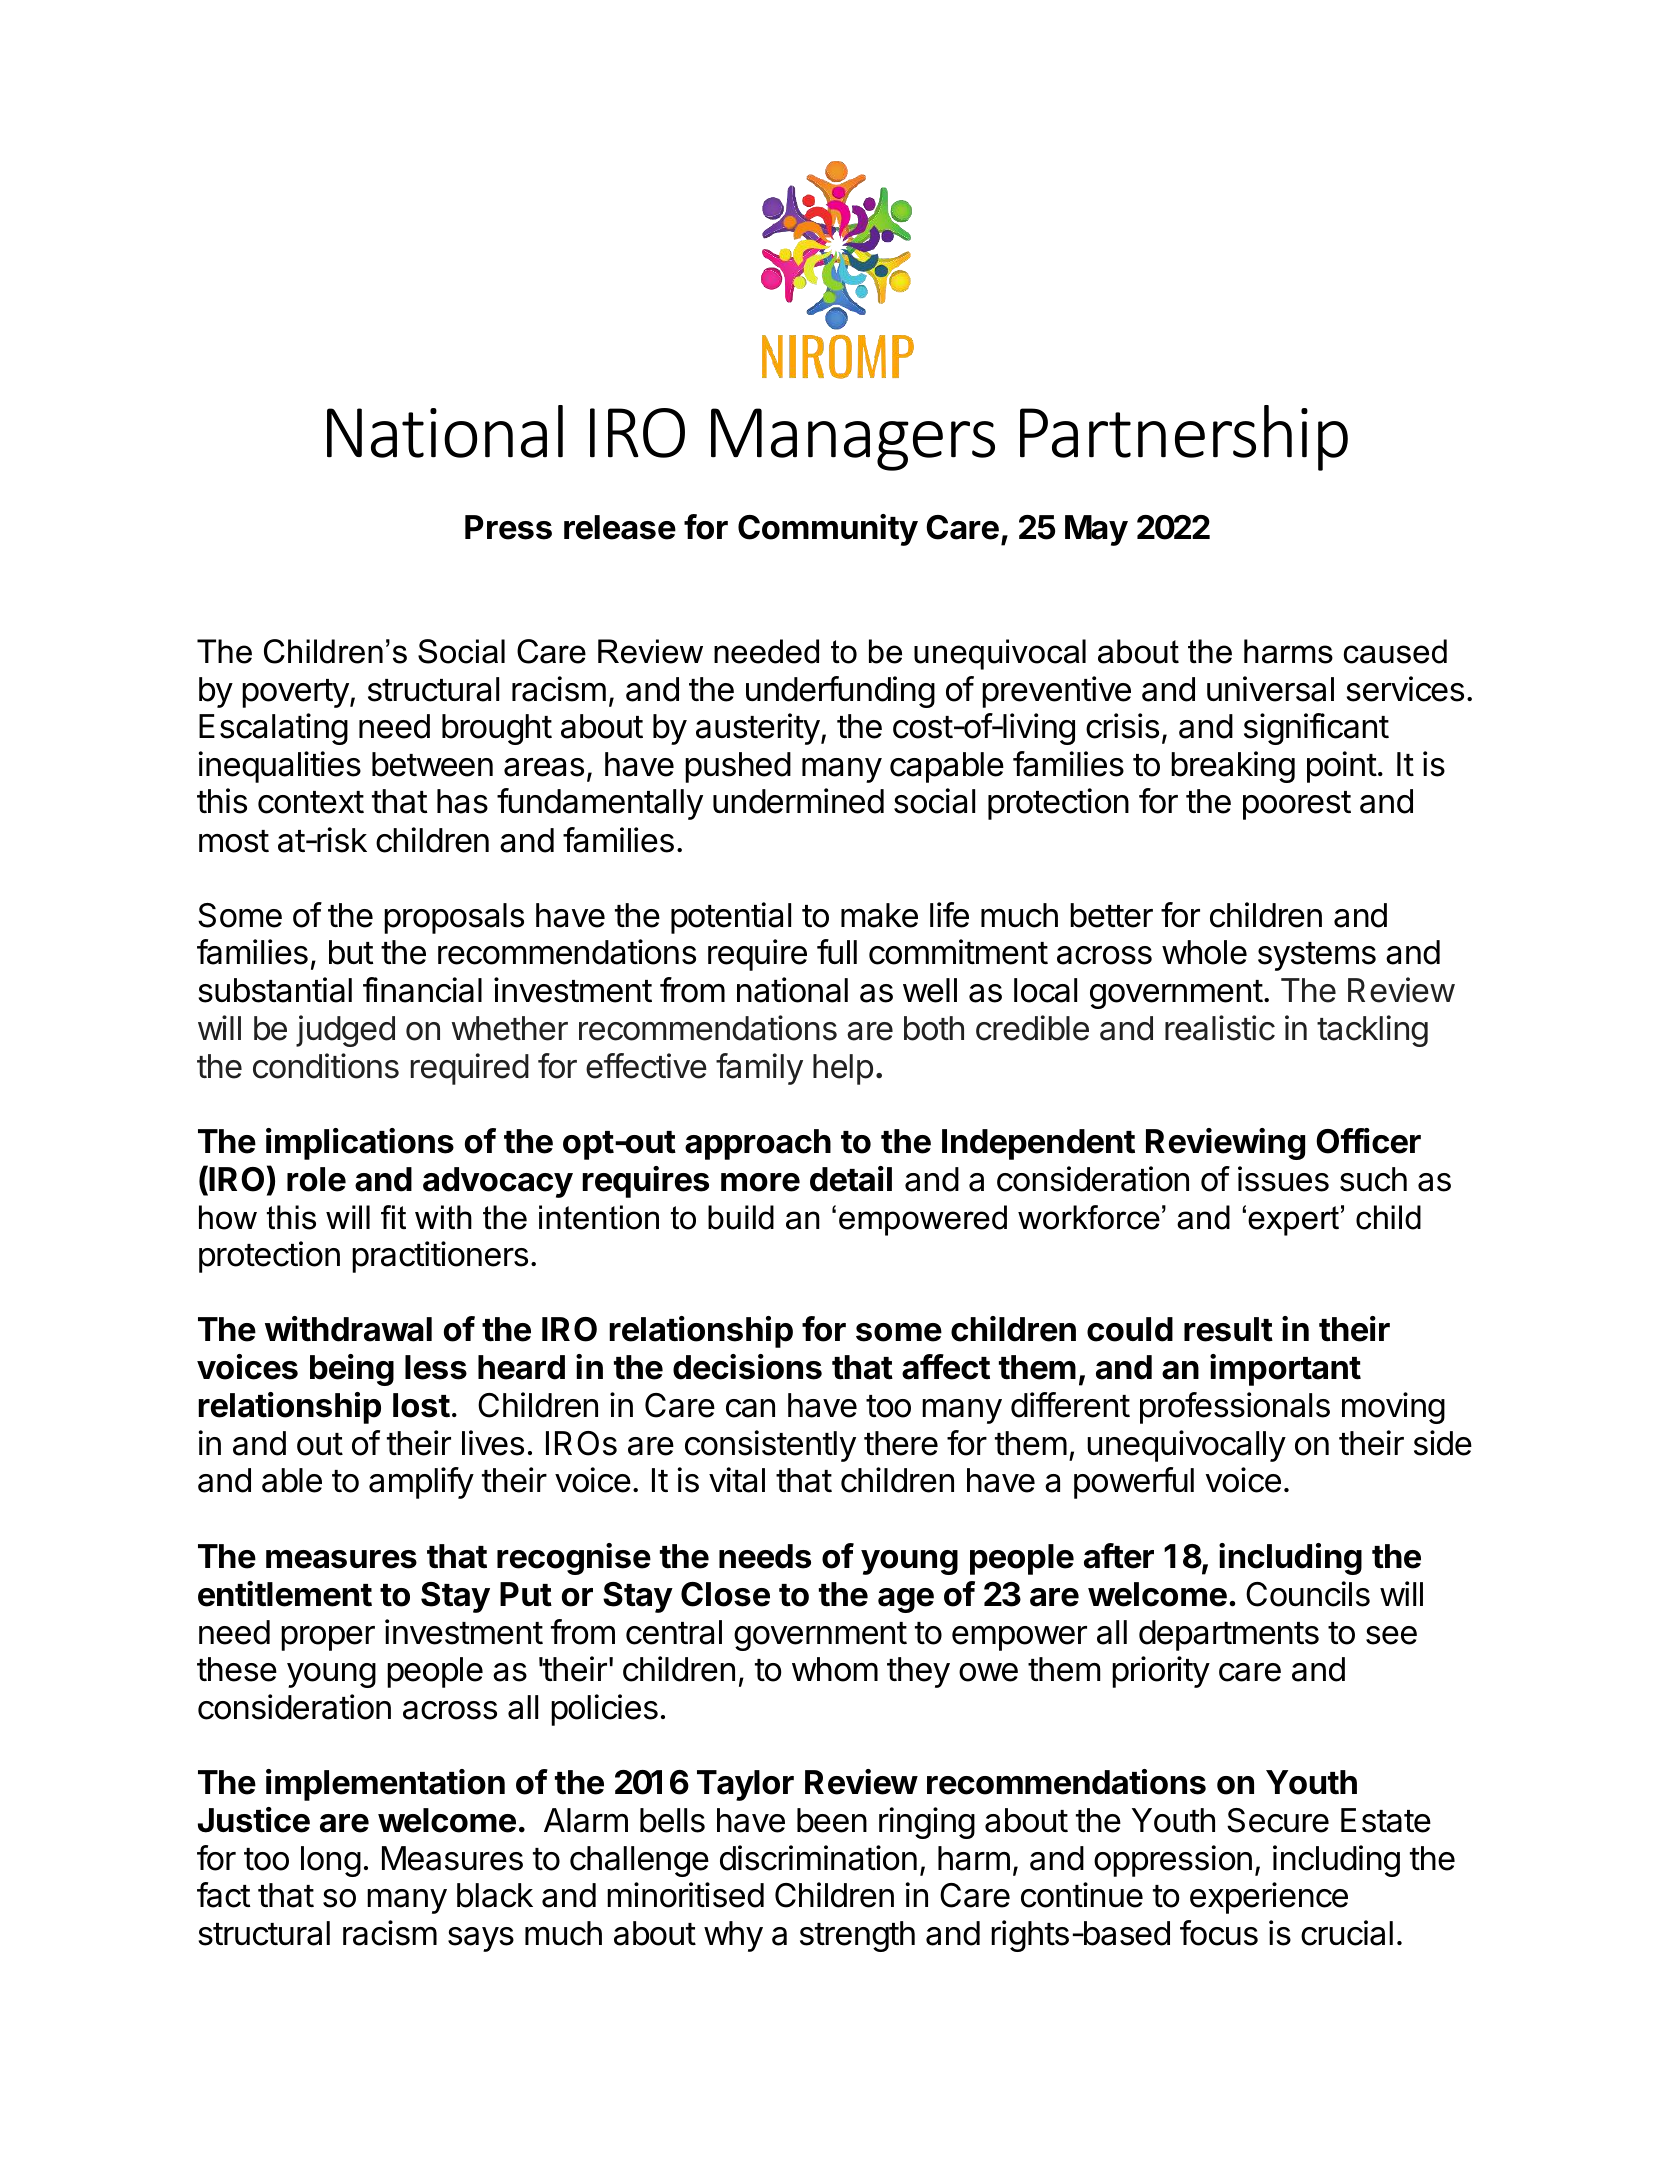 Image resolution: width=1672 pixels, height=2164 pixels. Describe the element at coordinates (843, 1069) in the page. I see `help` at that location.
